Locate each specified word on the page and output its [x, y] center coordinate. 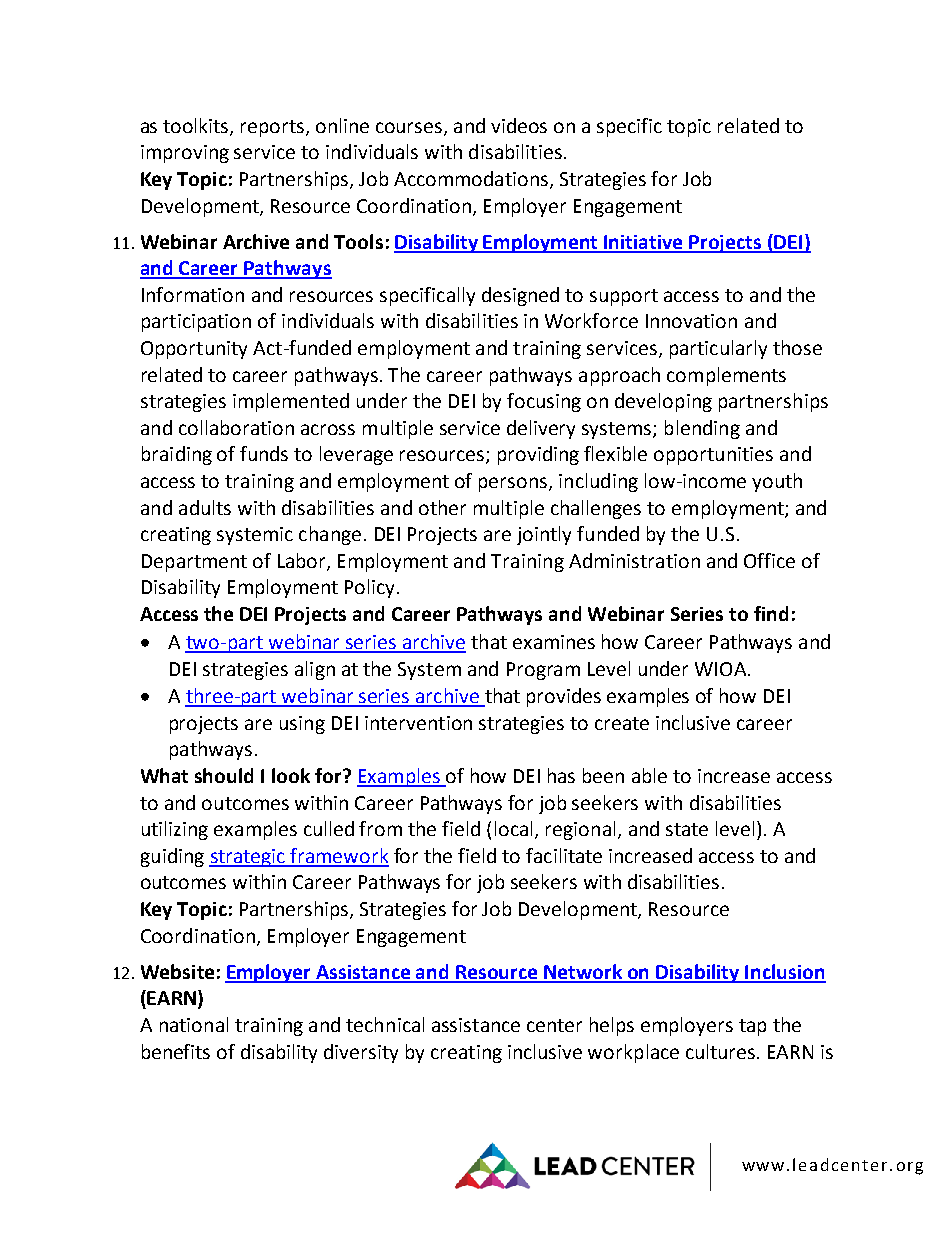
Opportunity [194, 350]
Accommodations [471, 178]
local [515, 830]
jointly [544, 535]
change [330, 535]
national [194, 1024]
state [687, 829]
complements [726, 376]
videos [519, 125]
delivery [541, 429]
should [224, 775]
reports [274, 128]
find [771, 613]
